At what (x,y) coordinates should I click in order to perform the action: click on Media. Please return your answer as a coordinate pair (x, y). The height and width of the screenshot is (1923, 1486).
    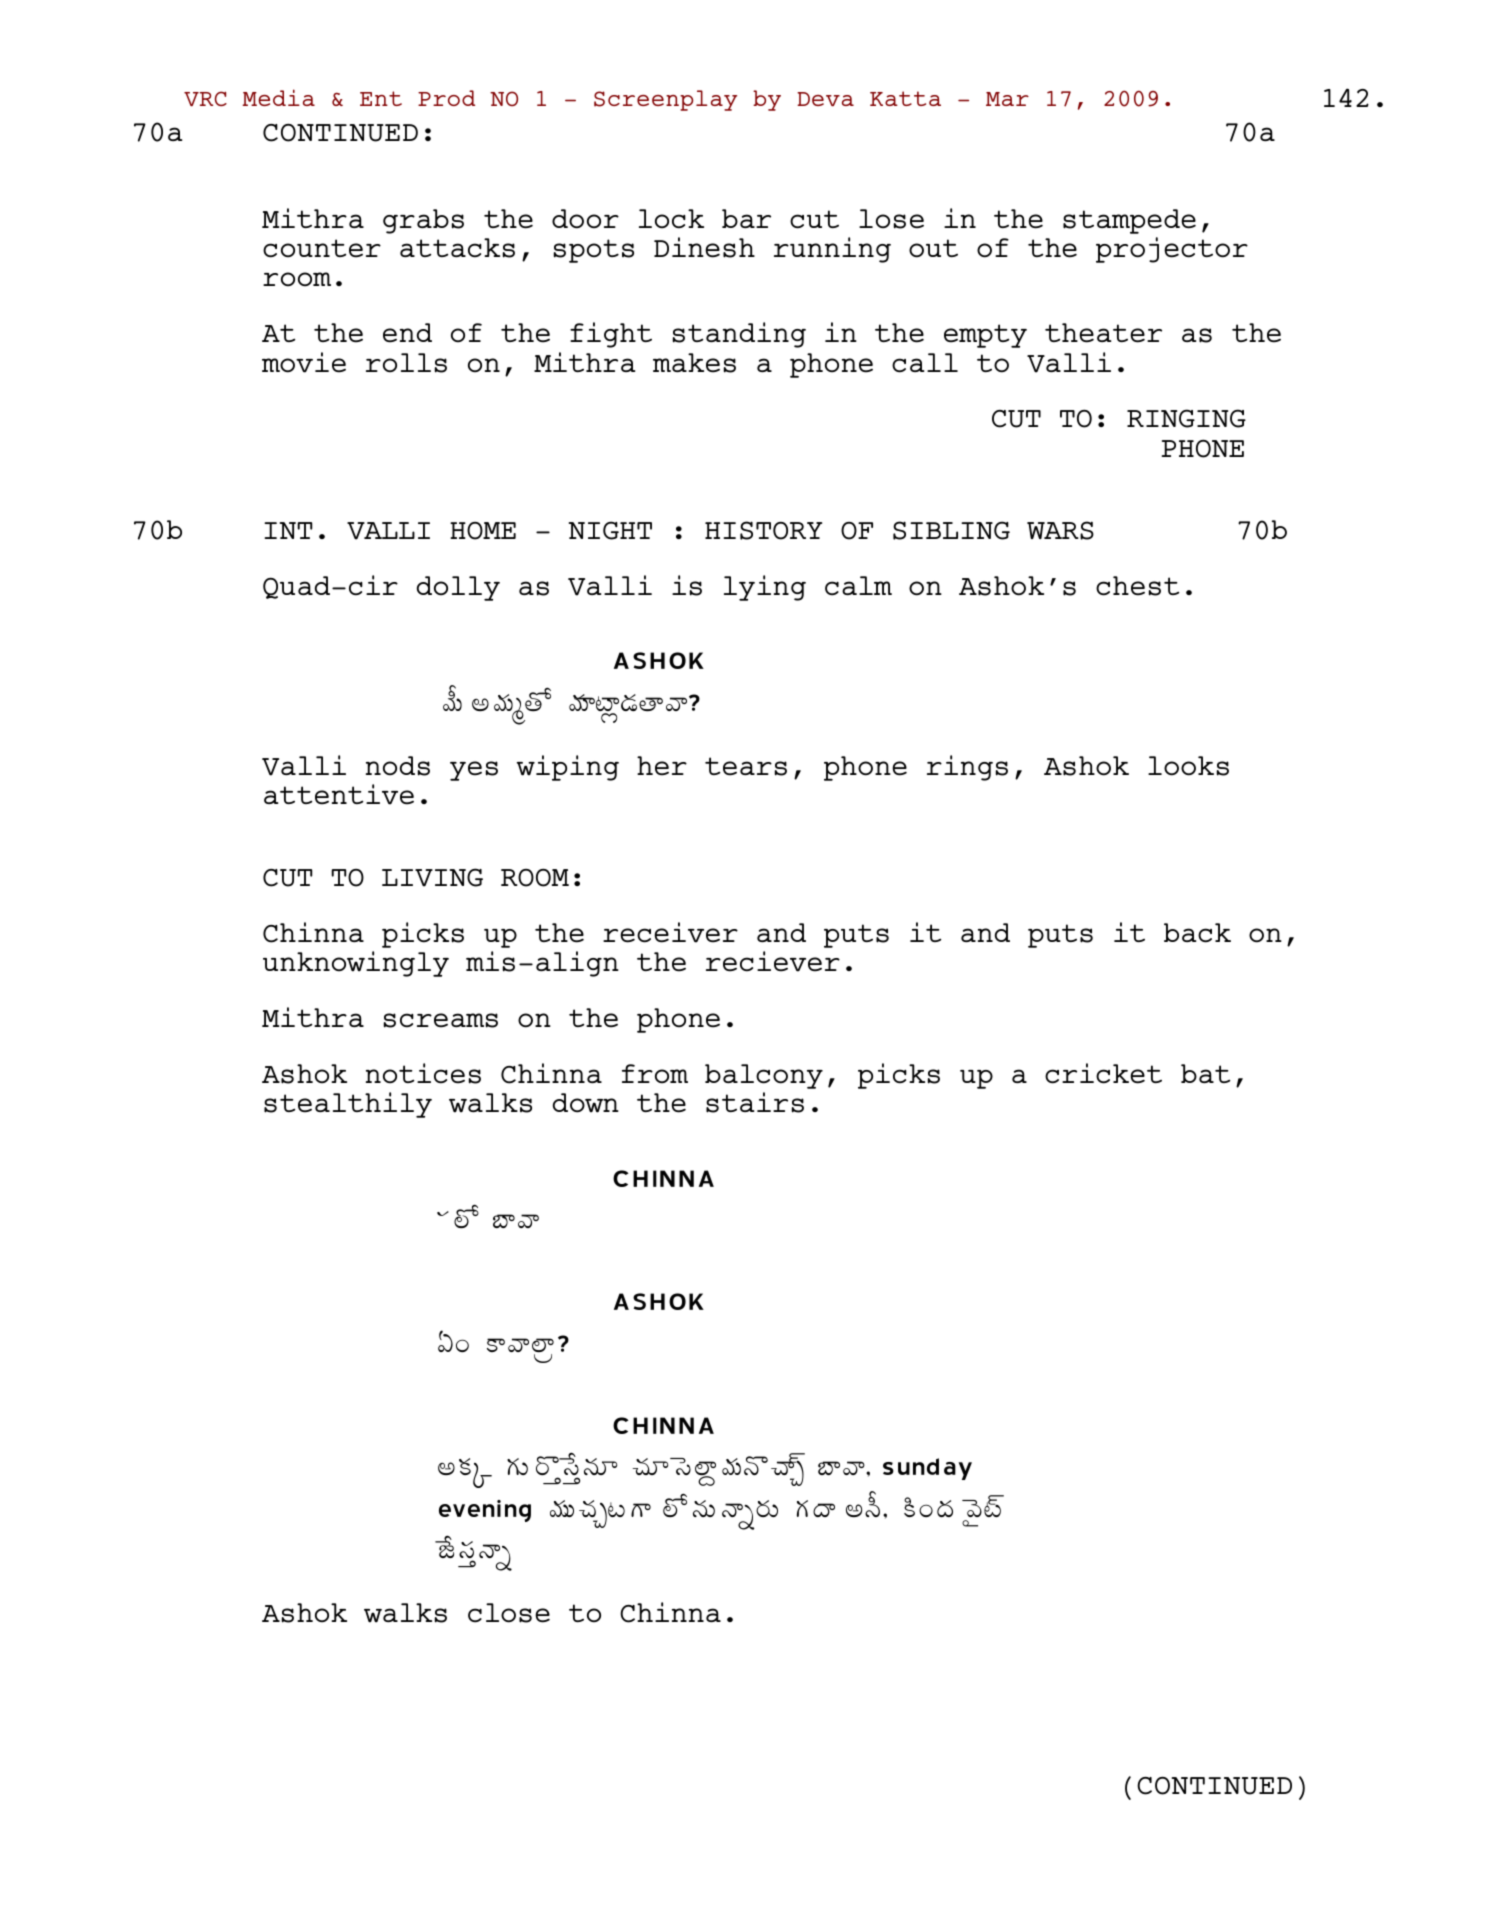
    Looking at the image, I should click on (278, 97).
